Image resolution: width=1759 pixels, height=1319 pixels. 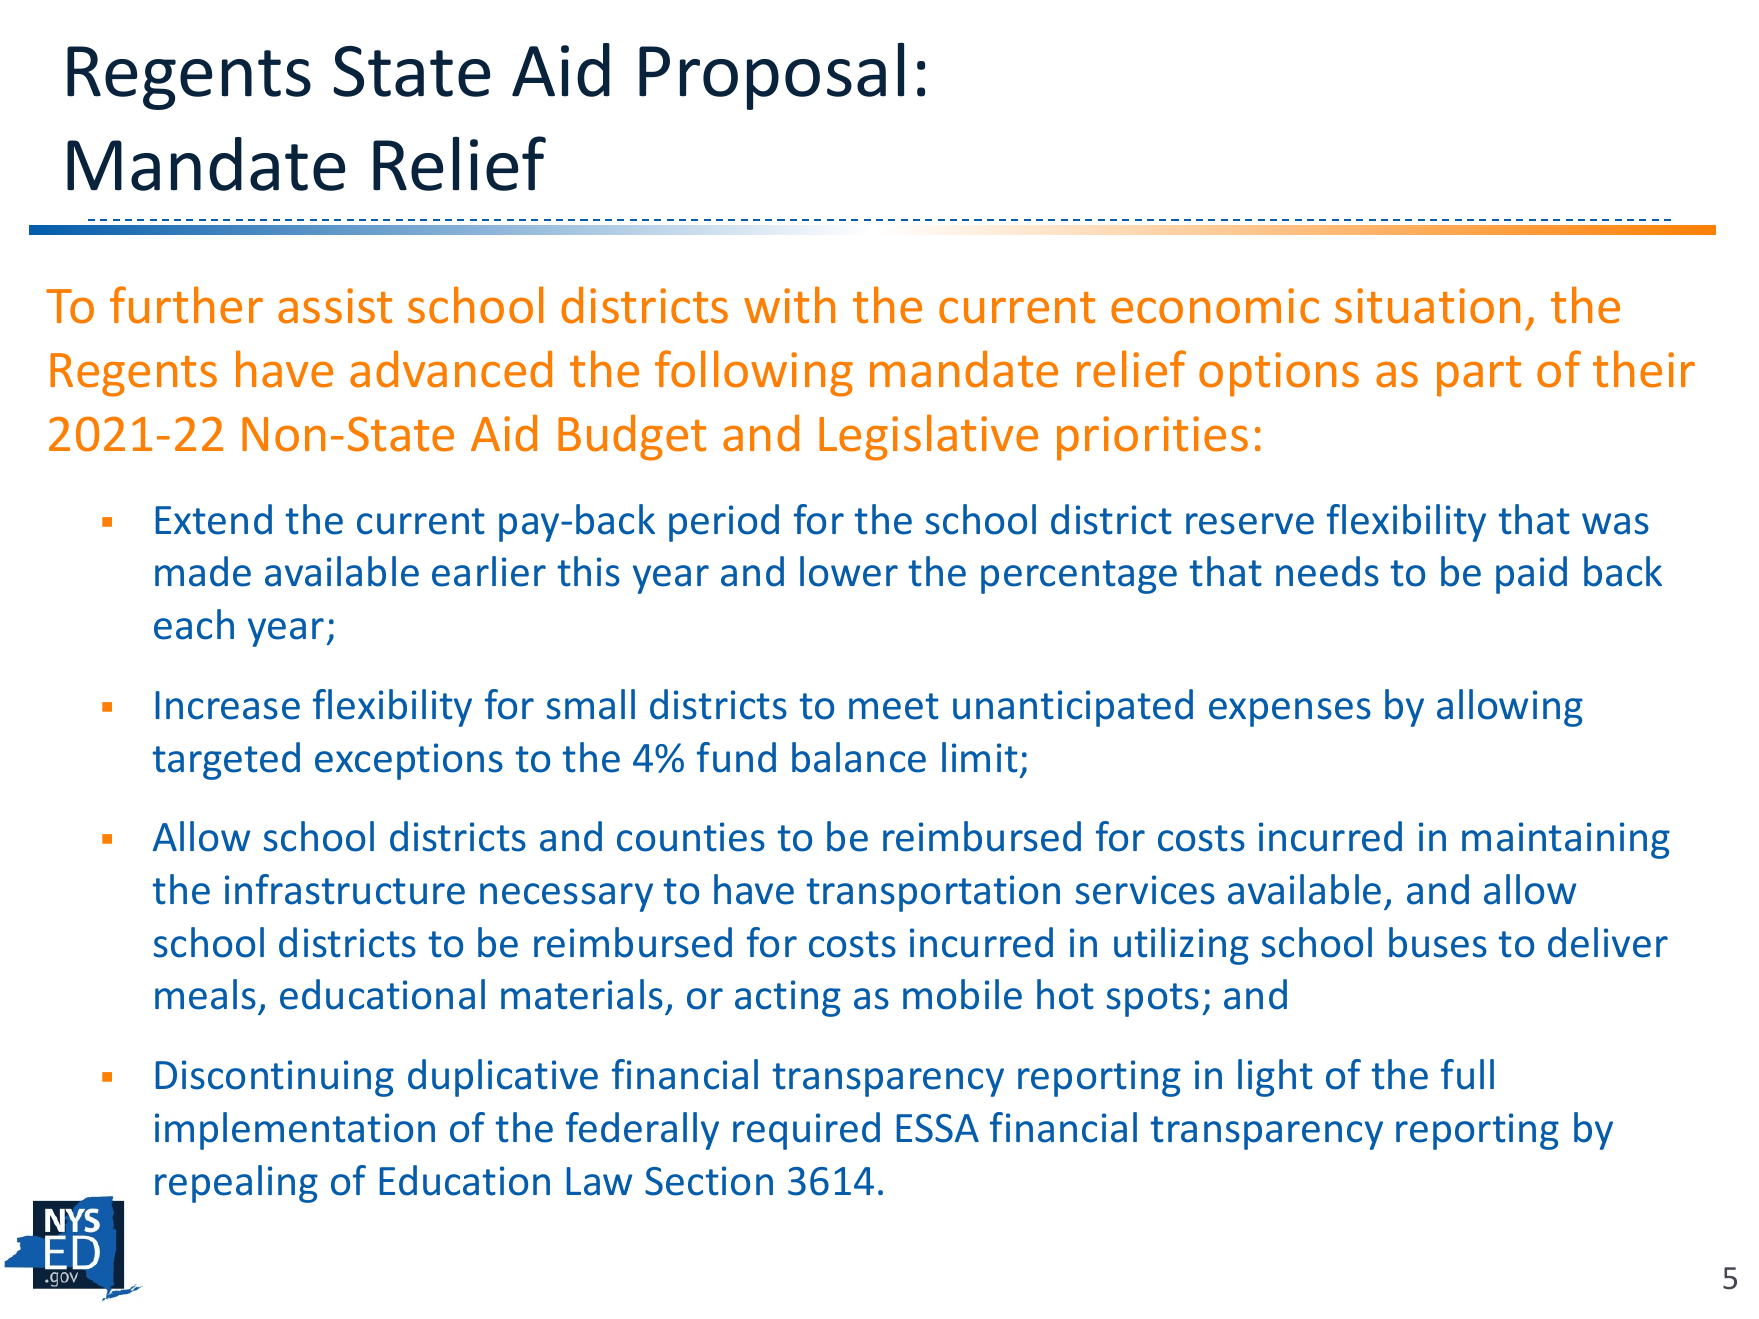 I want to click on lower, so click(x=849, y=571).
